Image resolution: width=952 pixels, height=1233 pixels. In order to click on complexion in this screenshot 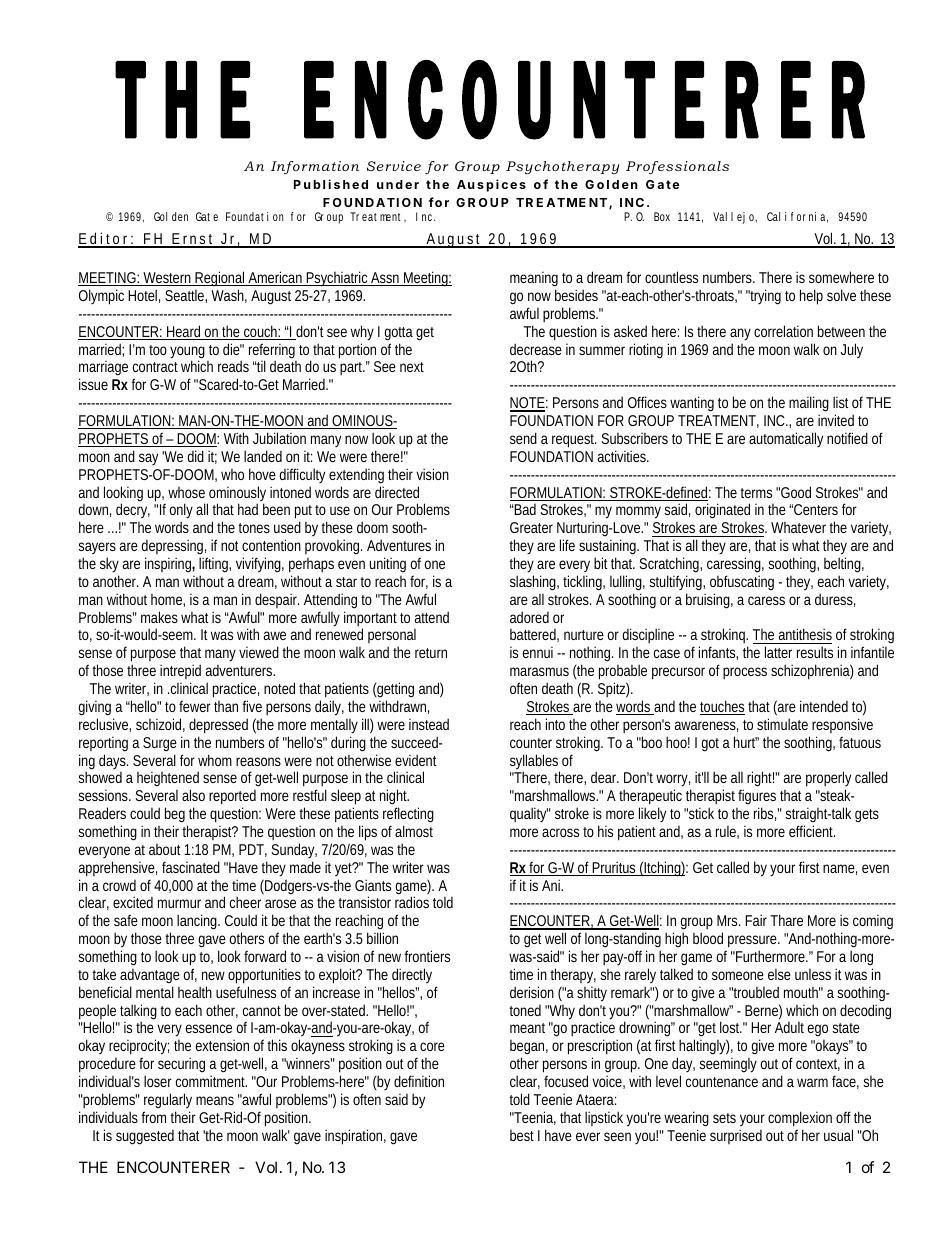, I will do `click(800, 1119)`.
